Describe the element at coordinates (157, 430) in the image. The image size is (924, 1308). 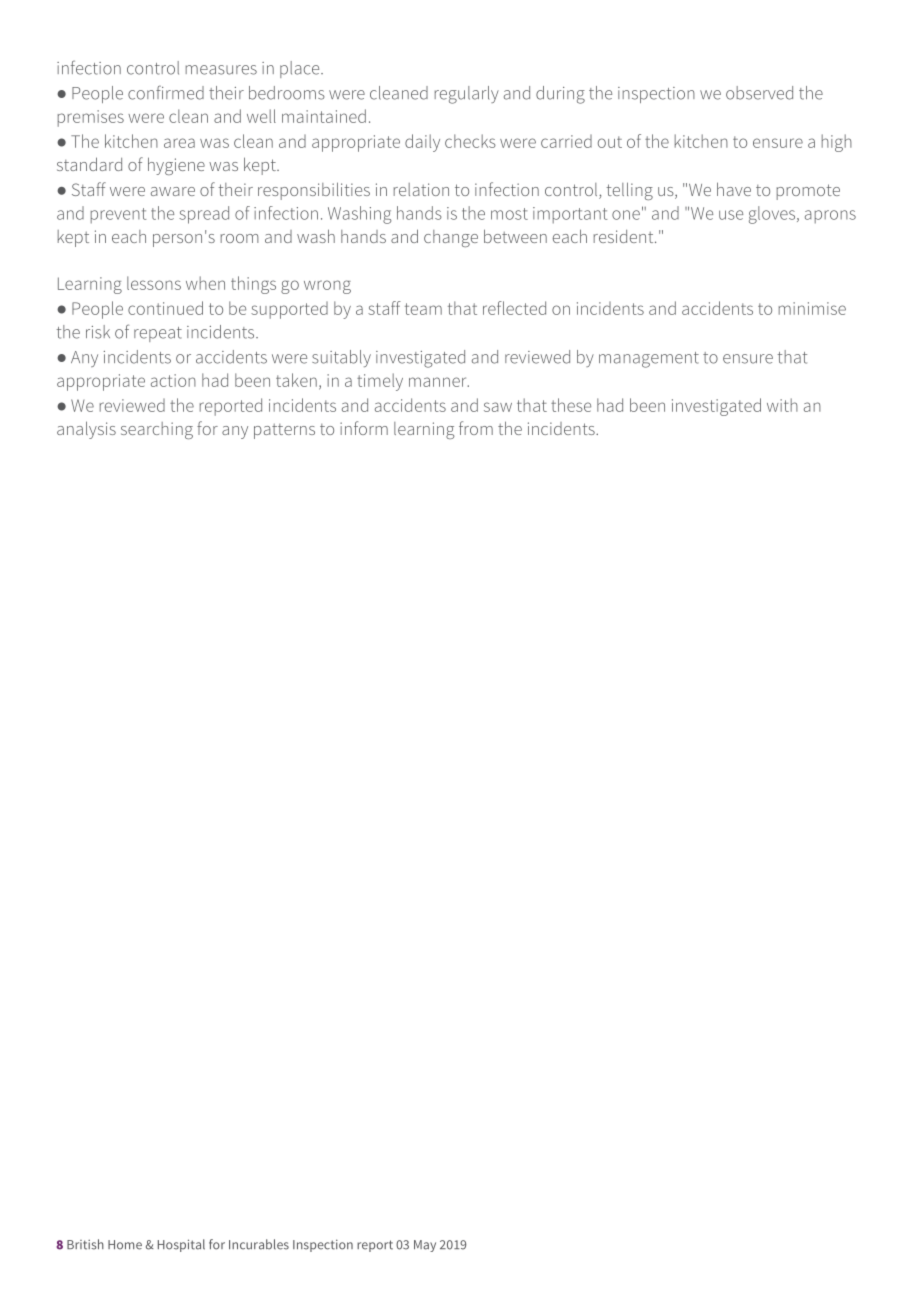
I see `searching` at that location.
